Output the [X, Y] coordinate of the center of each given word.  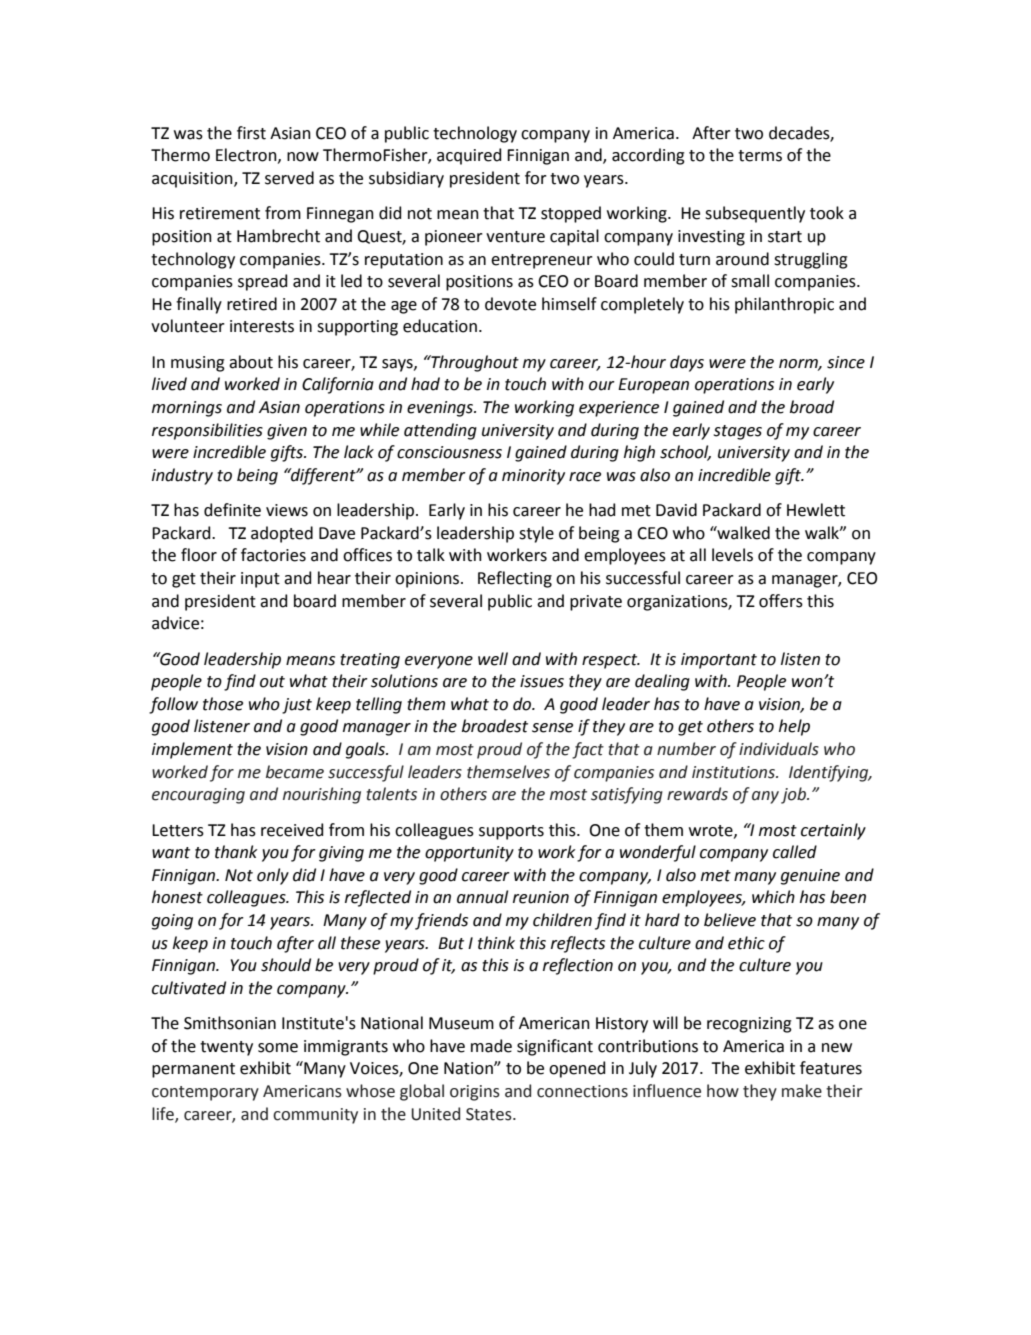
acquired [469, 156]
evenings [441, 409]
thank [236, 852]
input [260, 580]
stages [738, 432]
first [251, 133]
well [493, 659]
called [795, 852]
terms [760, 156]
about [251, 362]
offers [781, 601]
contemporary [205, 1093]
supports [511, 832]
